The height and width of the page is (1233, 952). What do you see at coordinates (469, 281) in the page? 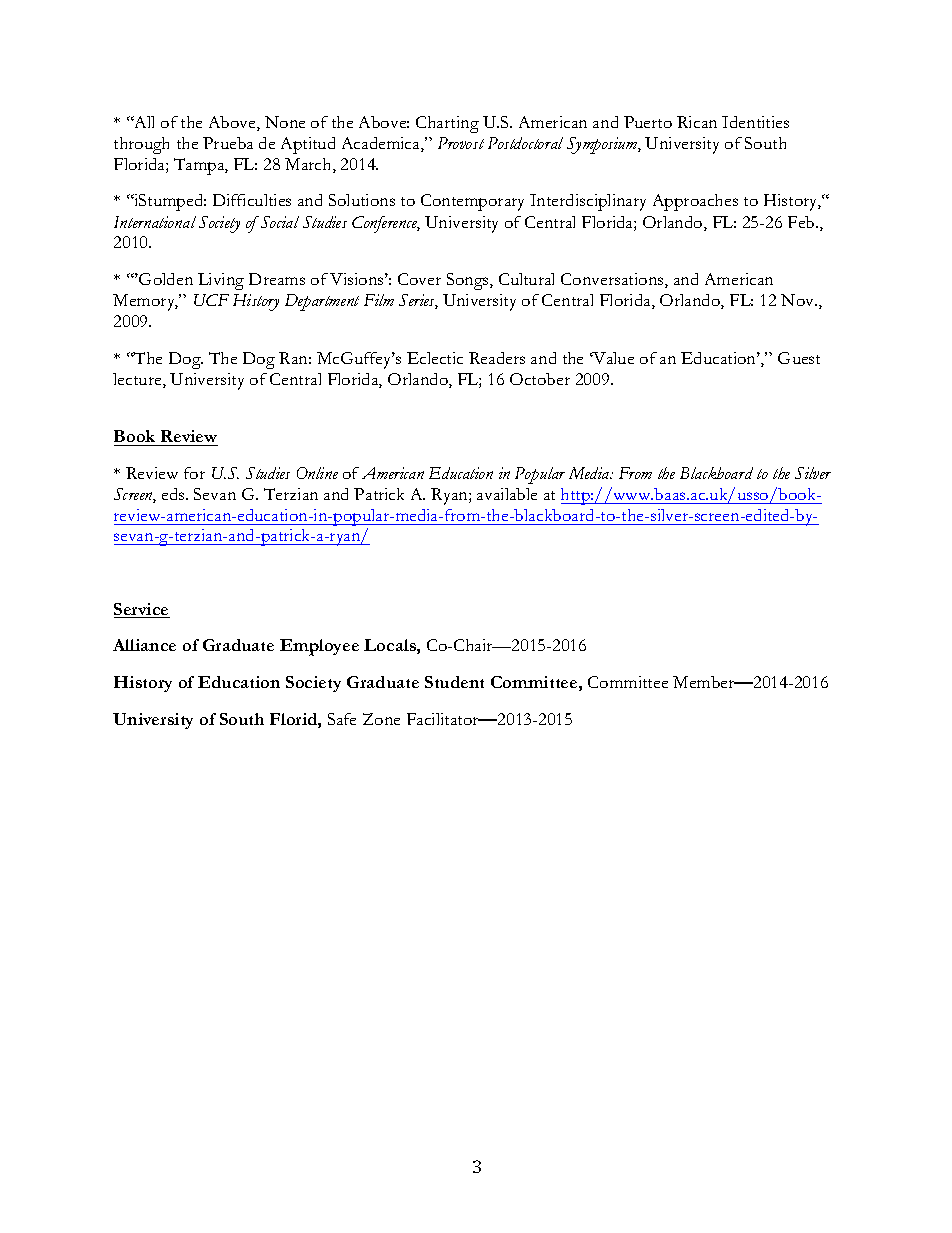
I see `Songs` at bounding box center [469, 281].
